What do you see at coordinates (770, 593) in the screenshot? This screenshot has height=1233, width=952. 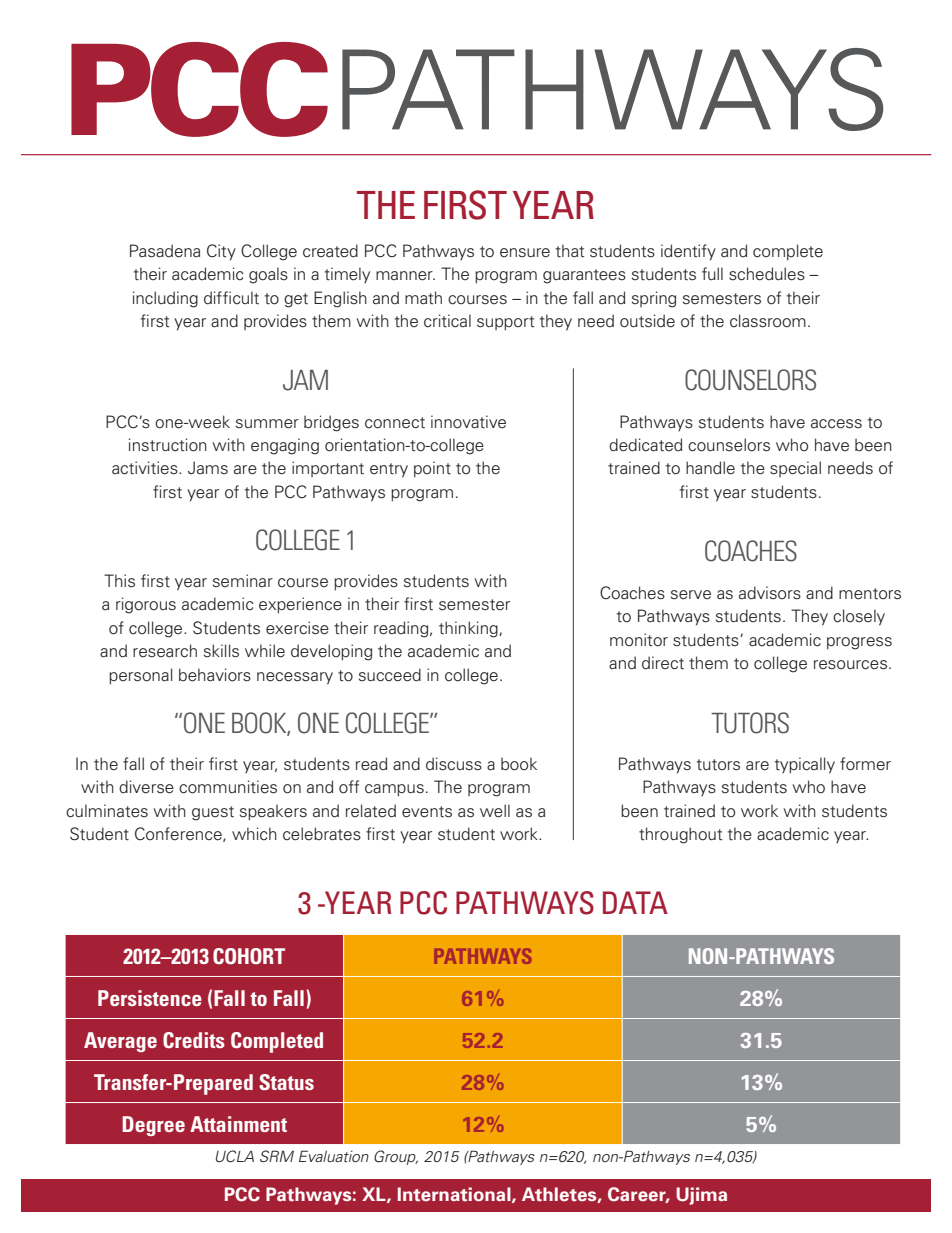 I see `advisors` at bounding box center [770, 593].
